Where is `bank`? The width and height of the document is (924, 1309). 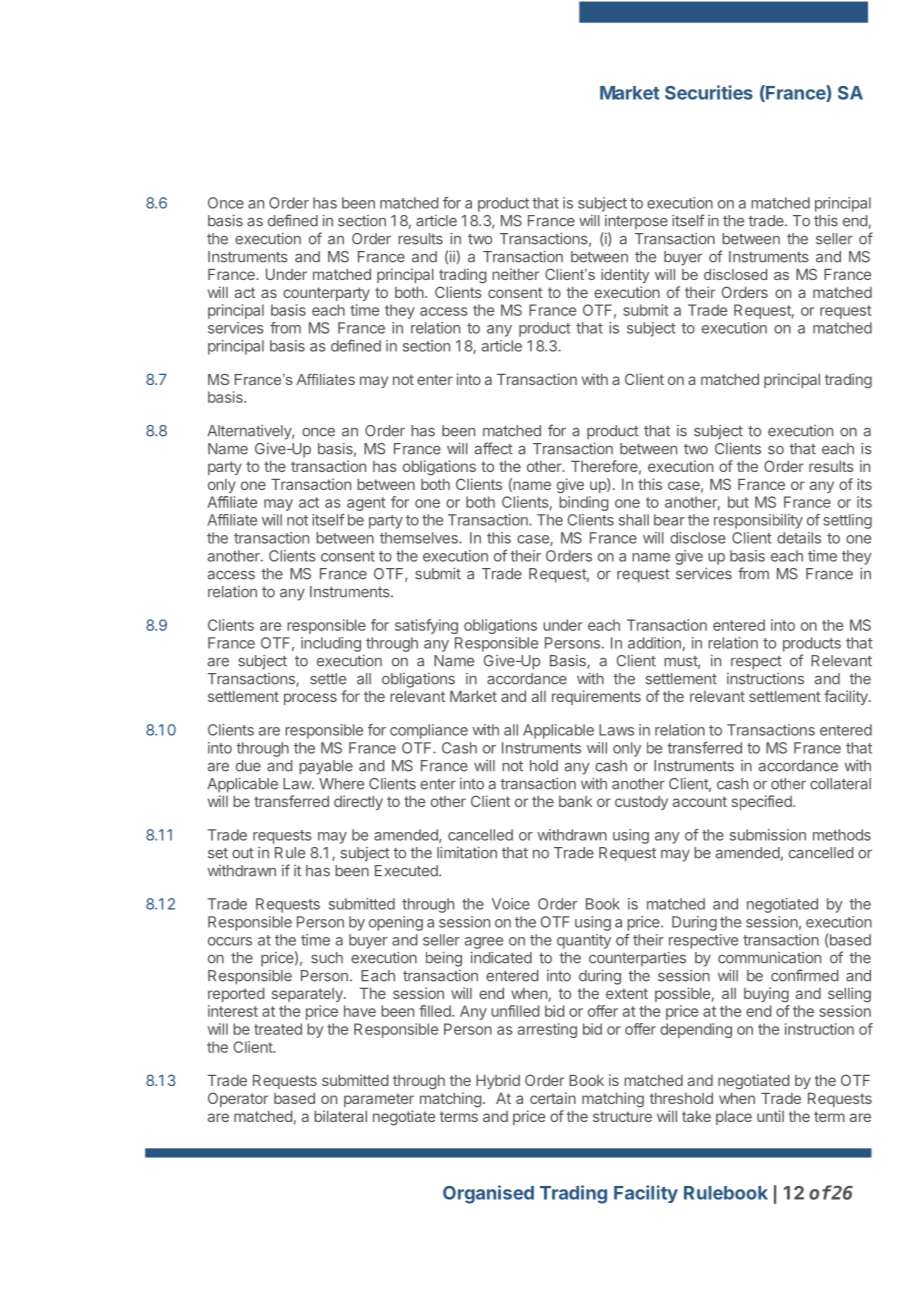 bank is located at coordinates (575, 801).
